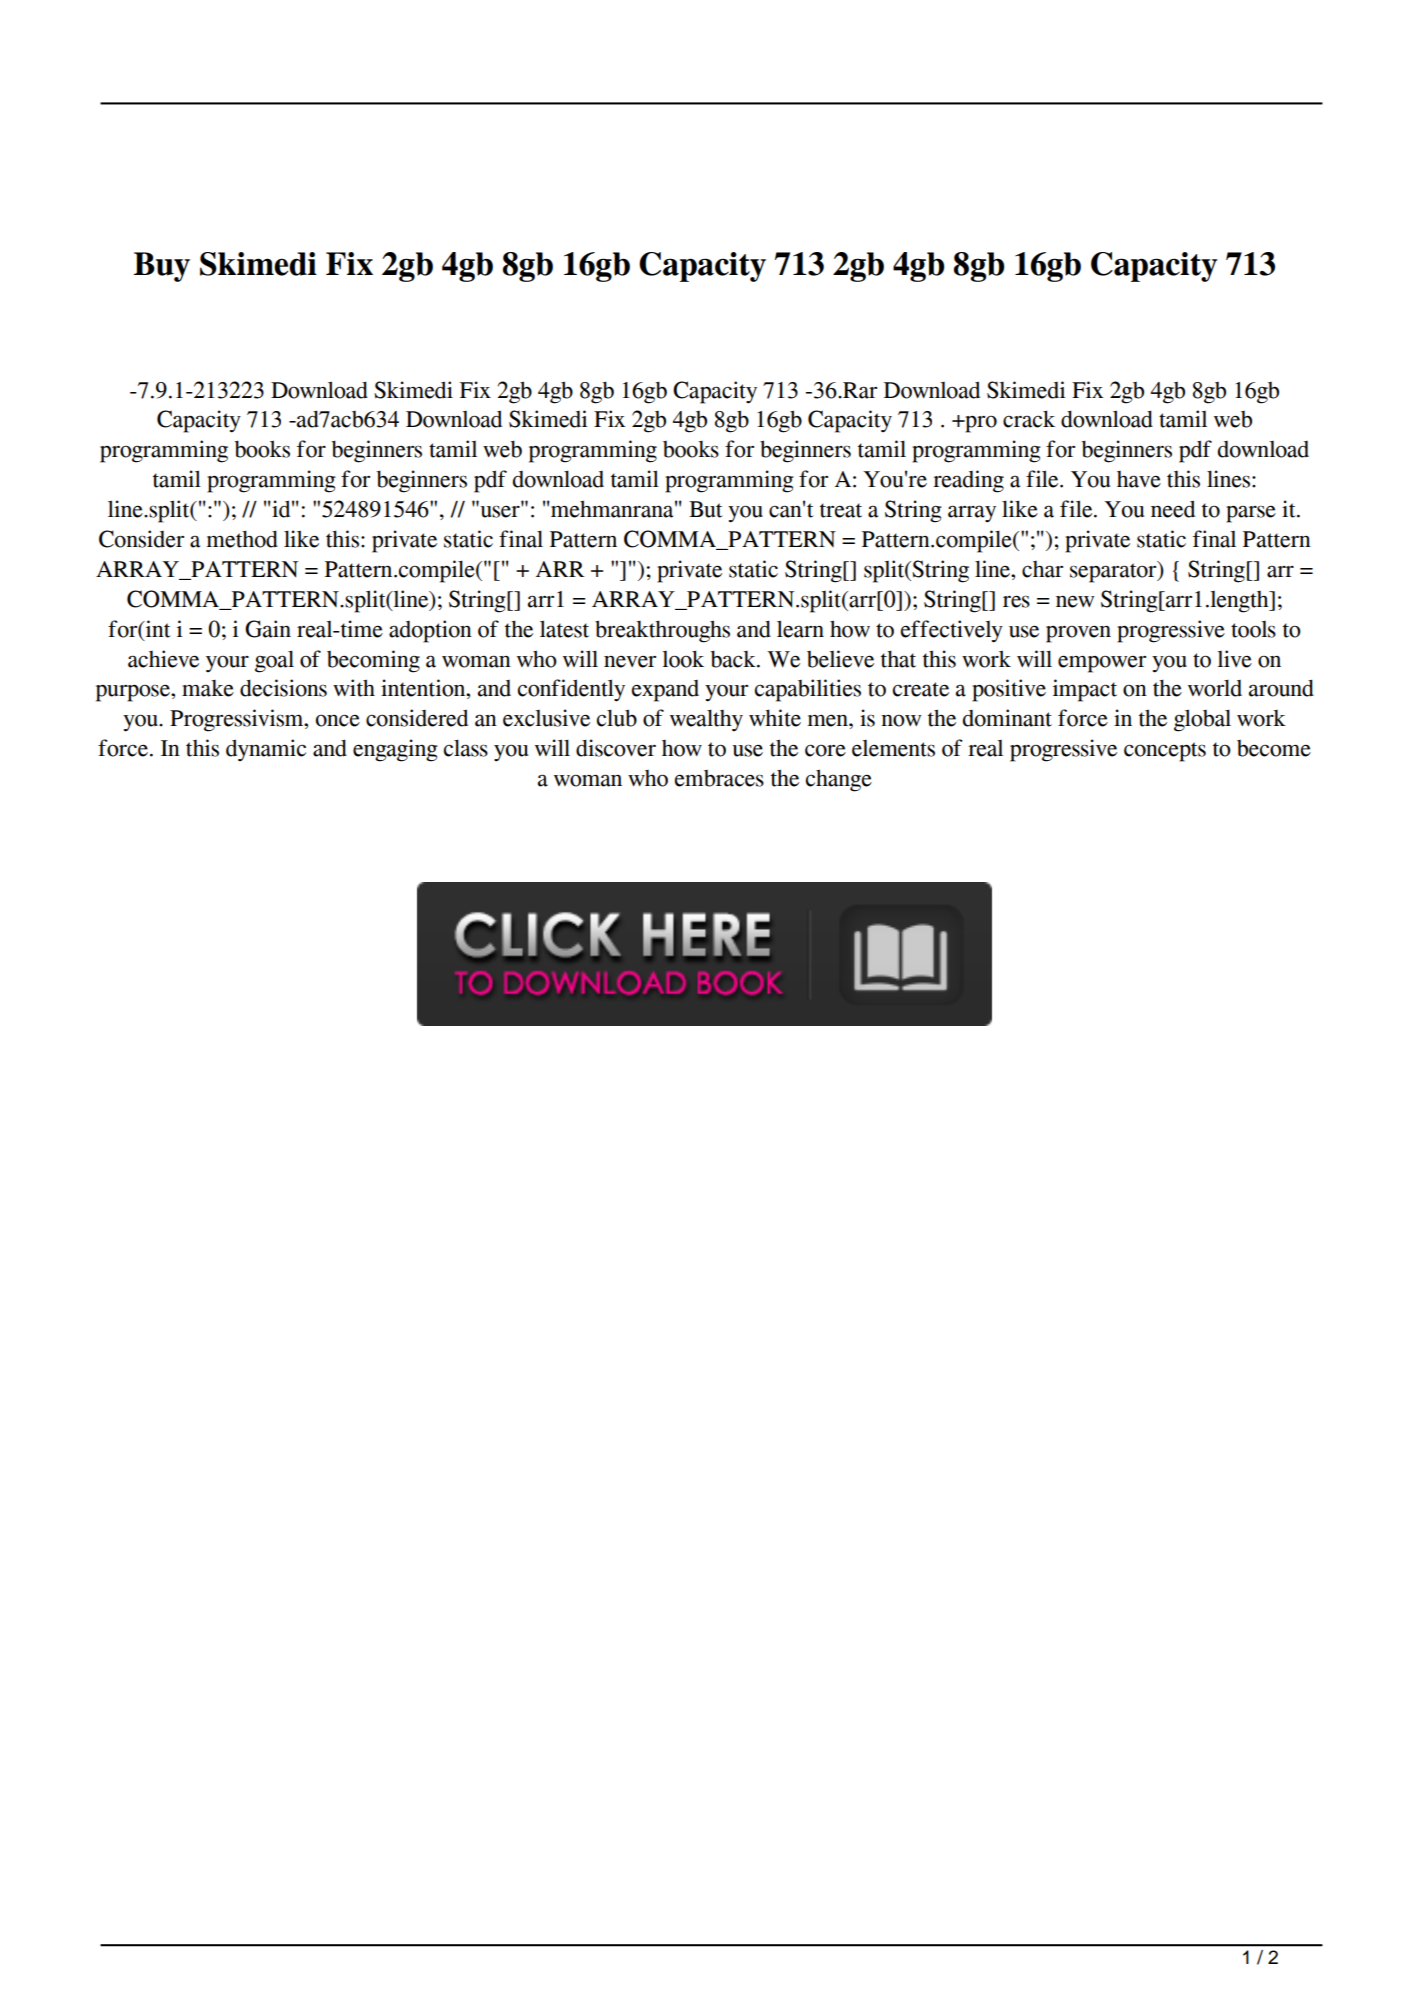 Image resolution: width=1423 pixels, height=2013 pixels. What do you see at coordinates (968, 481) in the screenshot?
I see `reading` at bounding box center [968, 481].
